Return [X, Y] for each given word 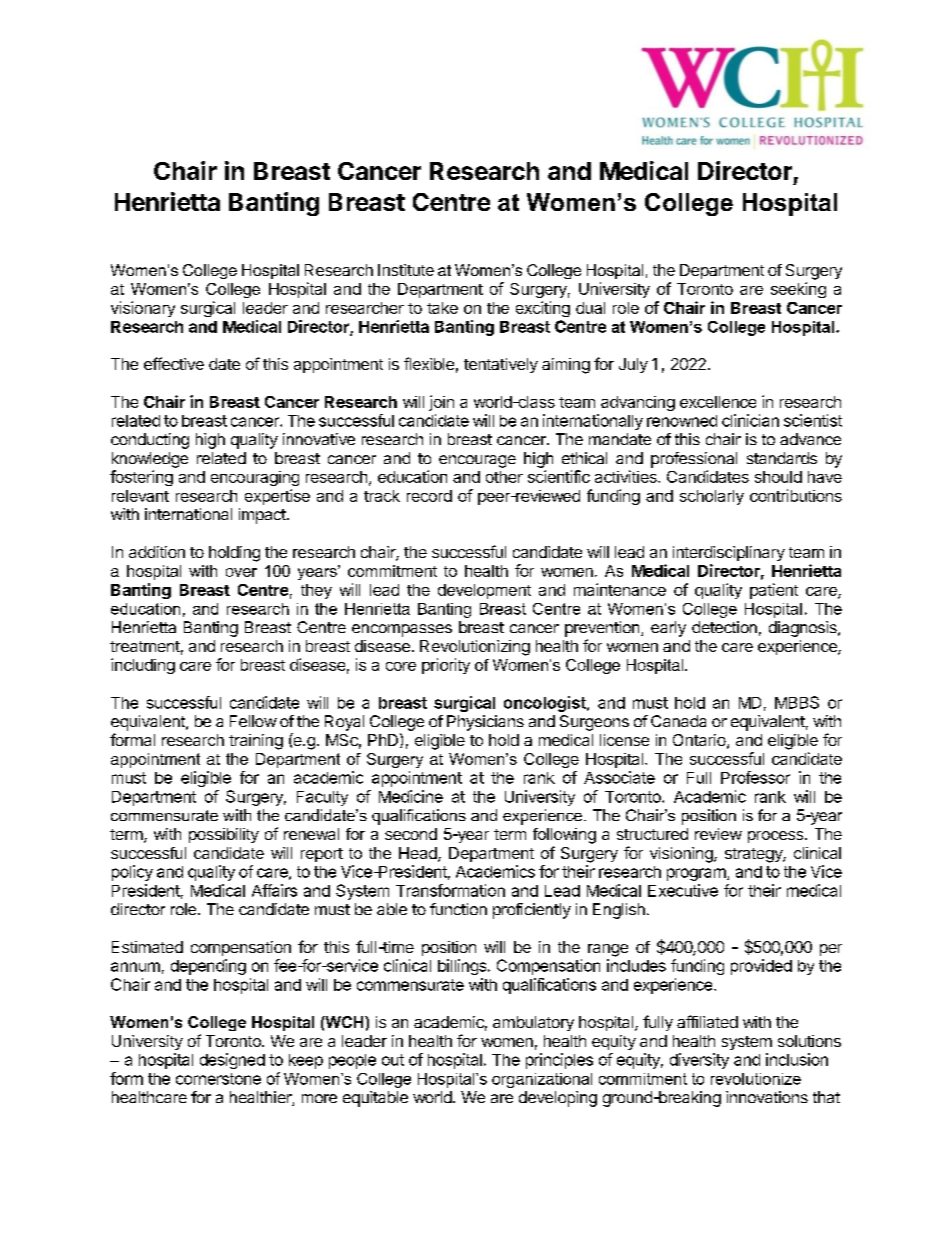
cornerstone [218, 1079]
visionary [143, 309]
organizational [542, 1080]
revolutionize [756, 1079]
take [442, 308]
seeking [798, 290]
